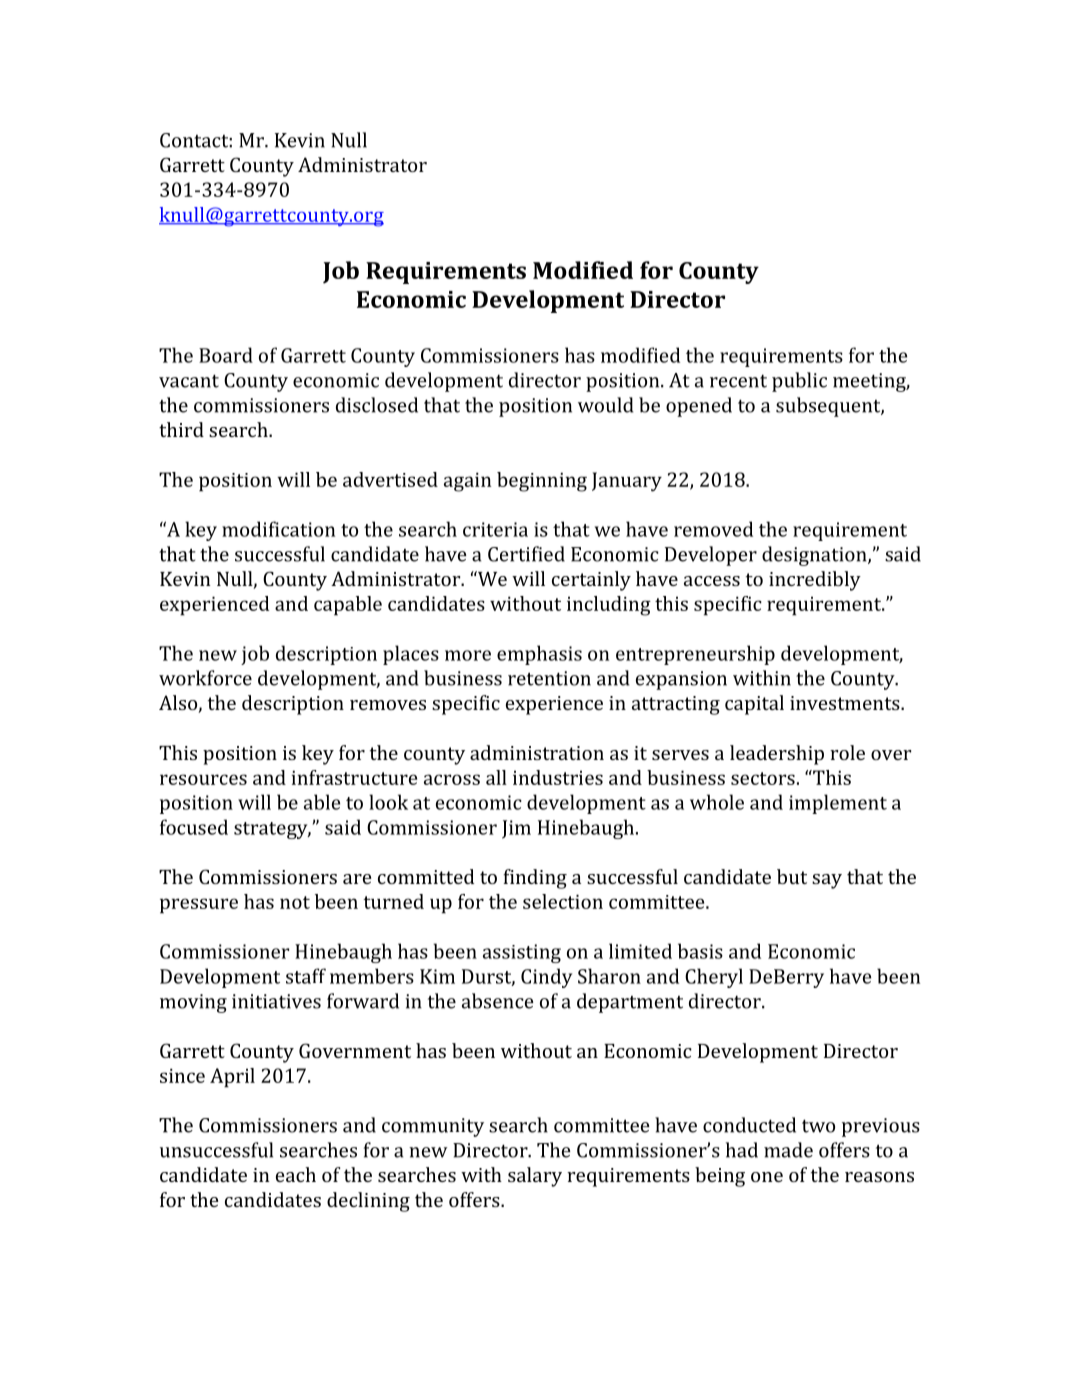 The image size is (1081, 1398). I want to click on would, so click(606, 405).
